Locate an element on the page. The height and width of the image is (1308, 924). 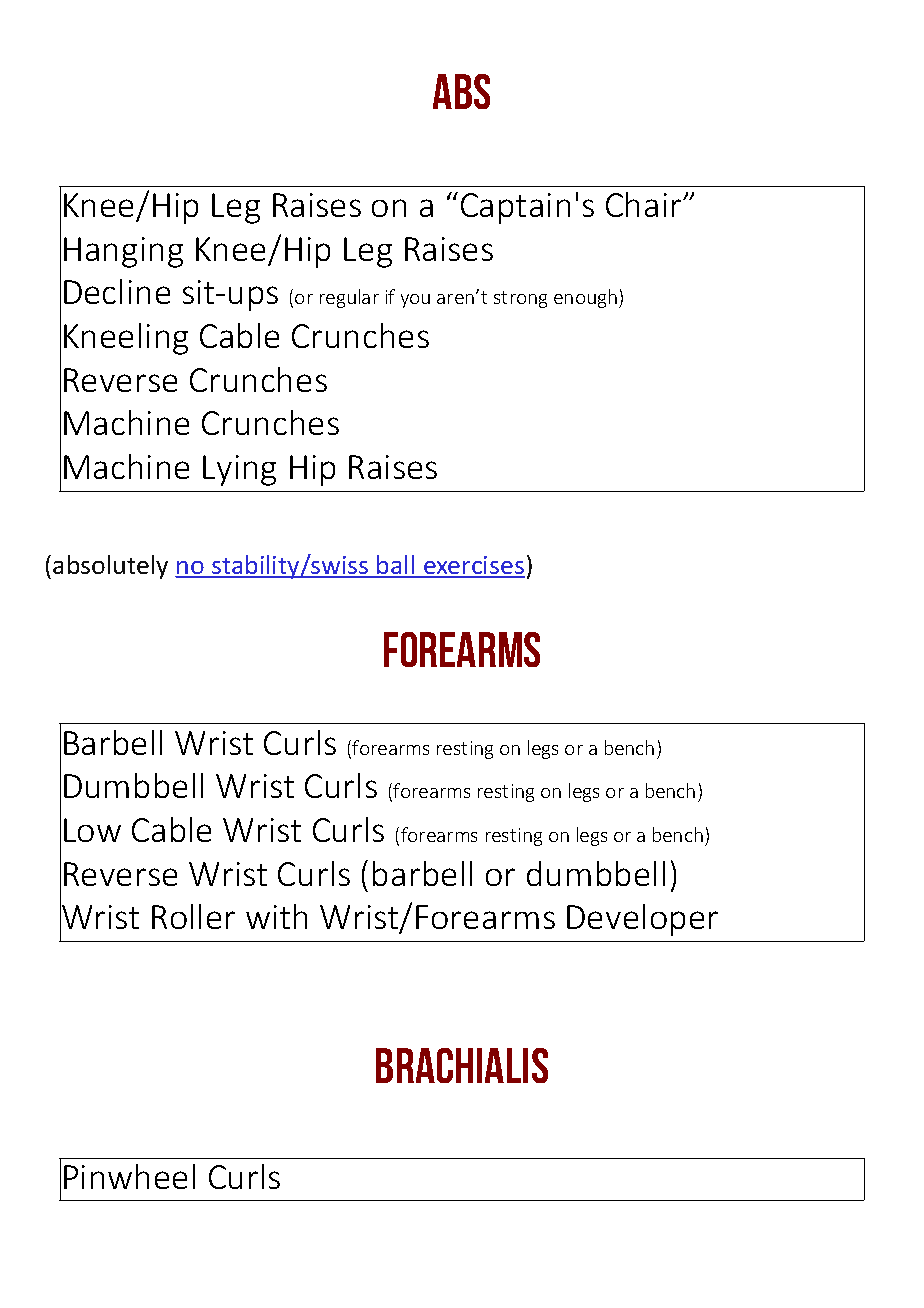
exercises is located at coordinates (473, 566).
